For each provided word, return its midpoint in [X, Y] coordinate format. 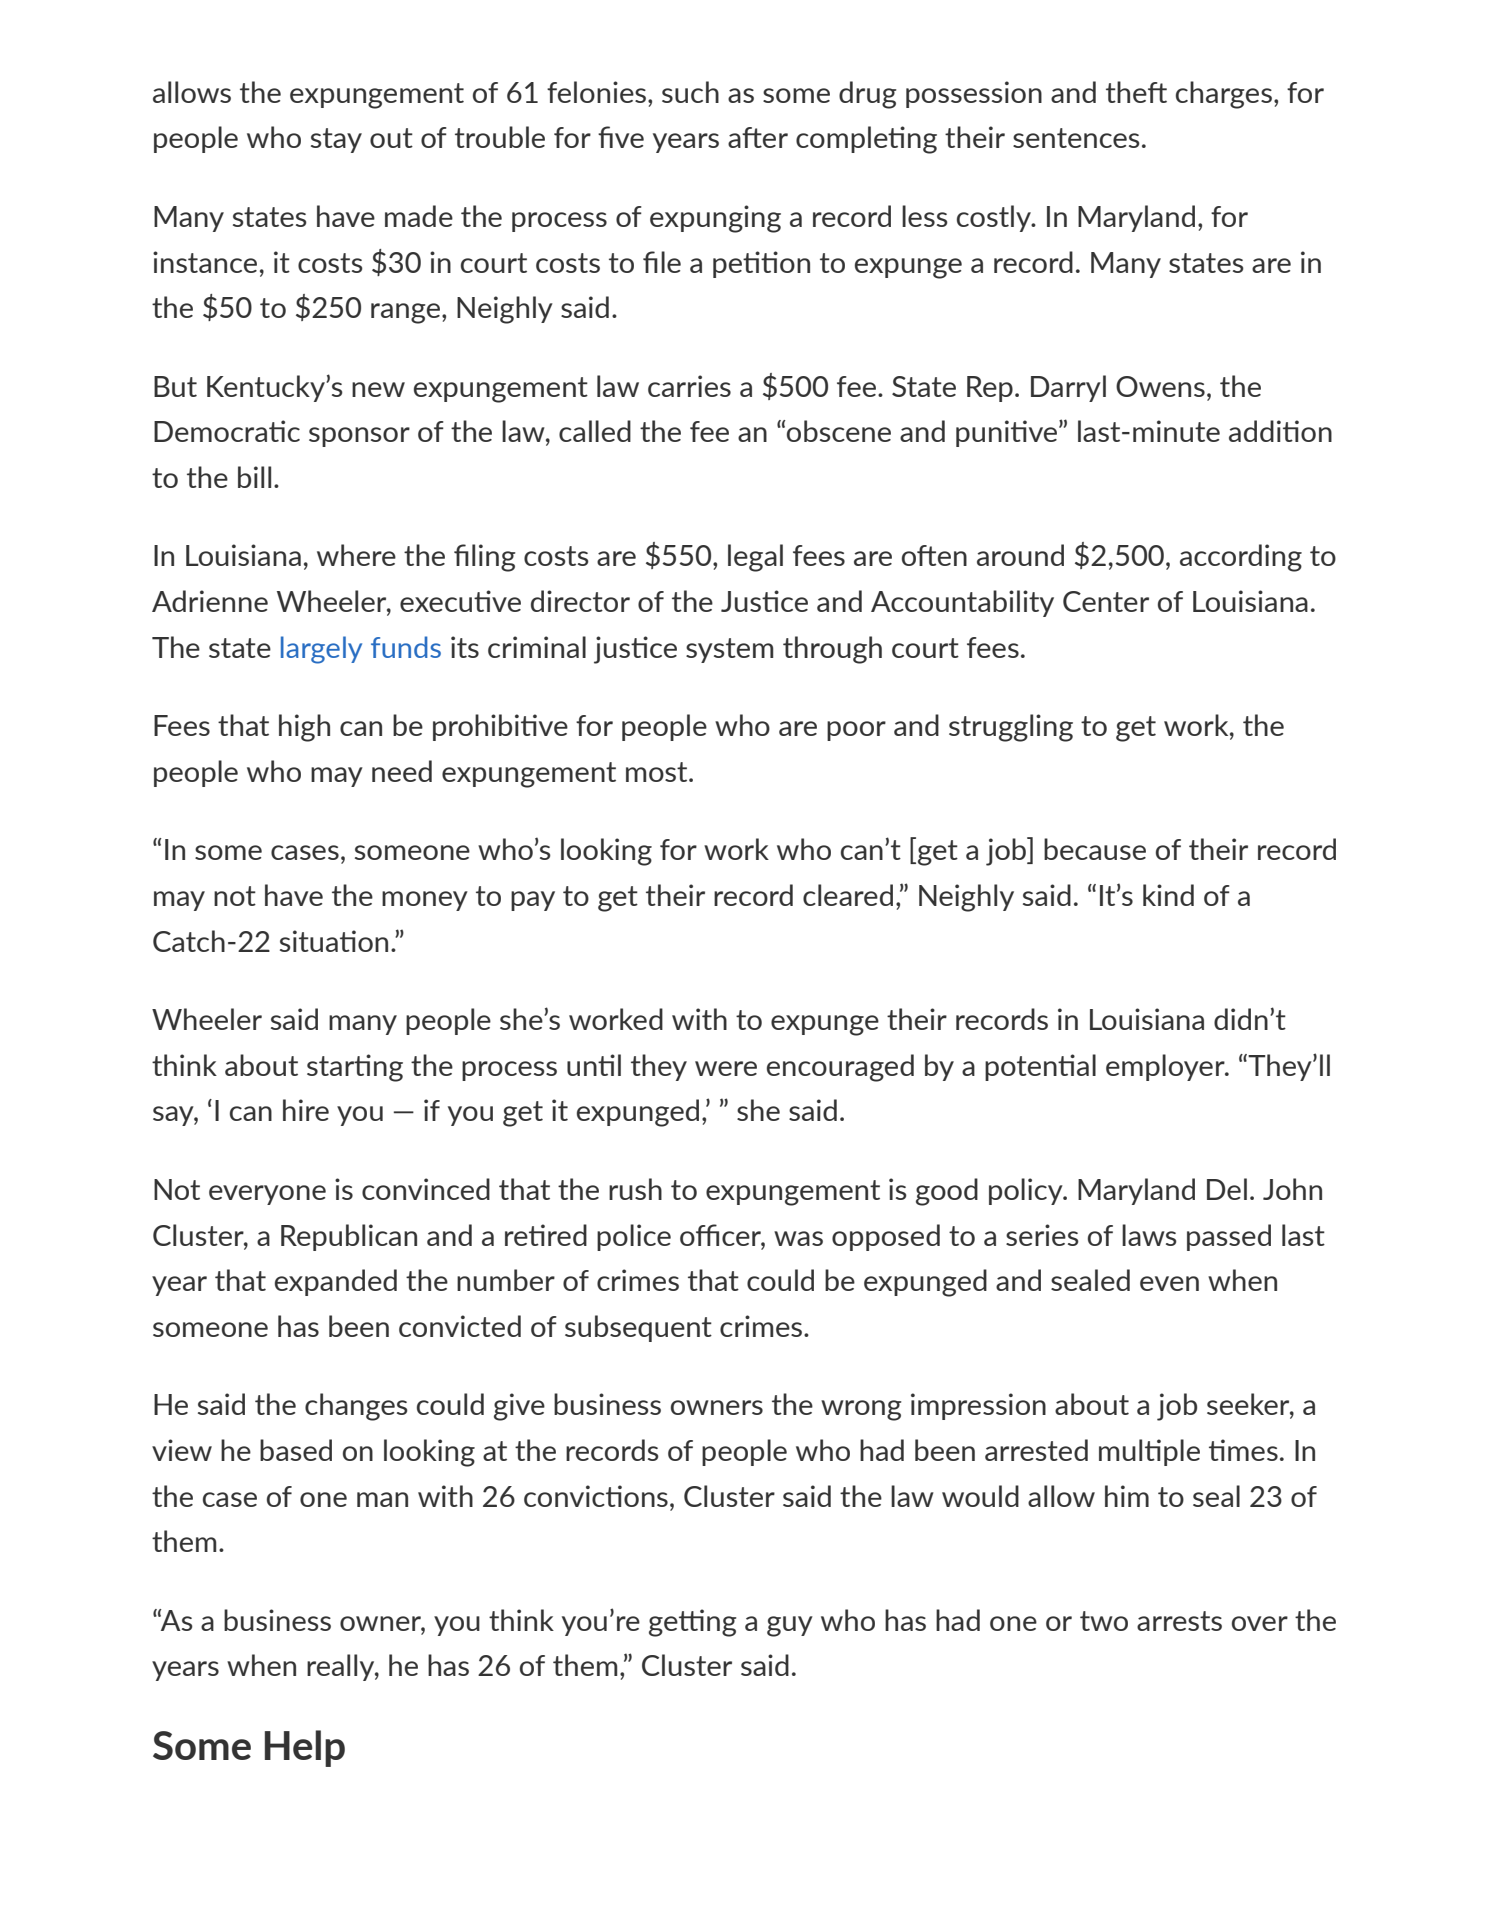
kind [1168, 895]
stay [336, 140]
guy [790, 1626]
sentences [1076, 138]
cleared [848, 895]
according [1241, 558]
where [356, 555]
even [1169, 1283]
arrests [1179, 1621]
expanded [336, 1282]
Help [305, 1748]
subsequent [638, 1328]
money [425, 901]
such [690, 92]
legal [755, 558]
